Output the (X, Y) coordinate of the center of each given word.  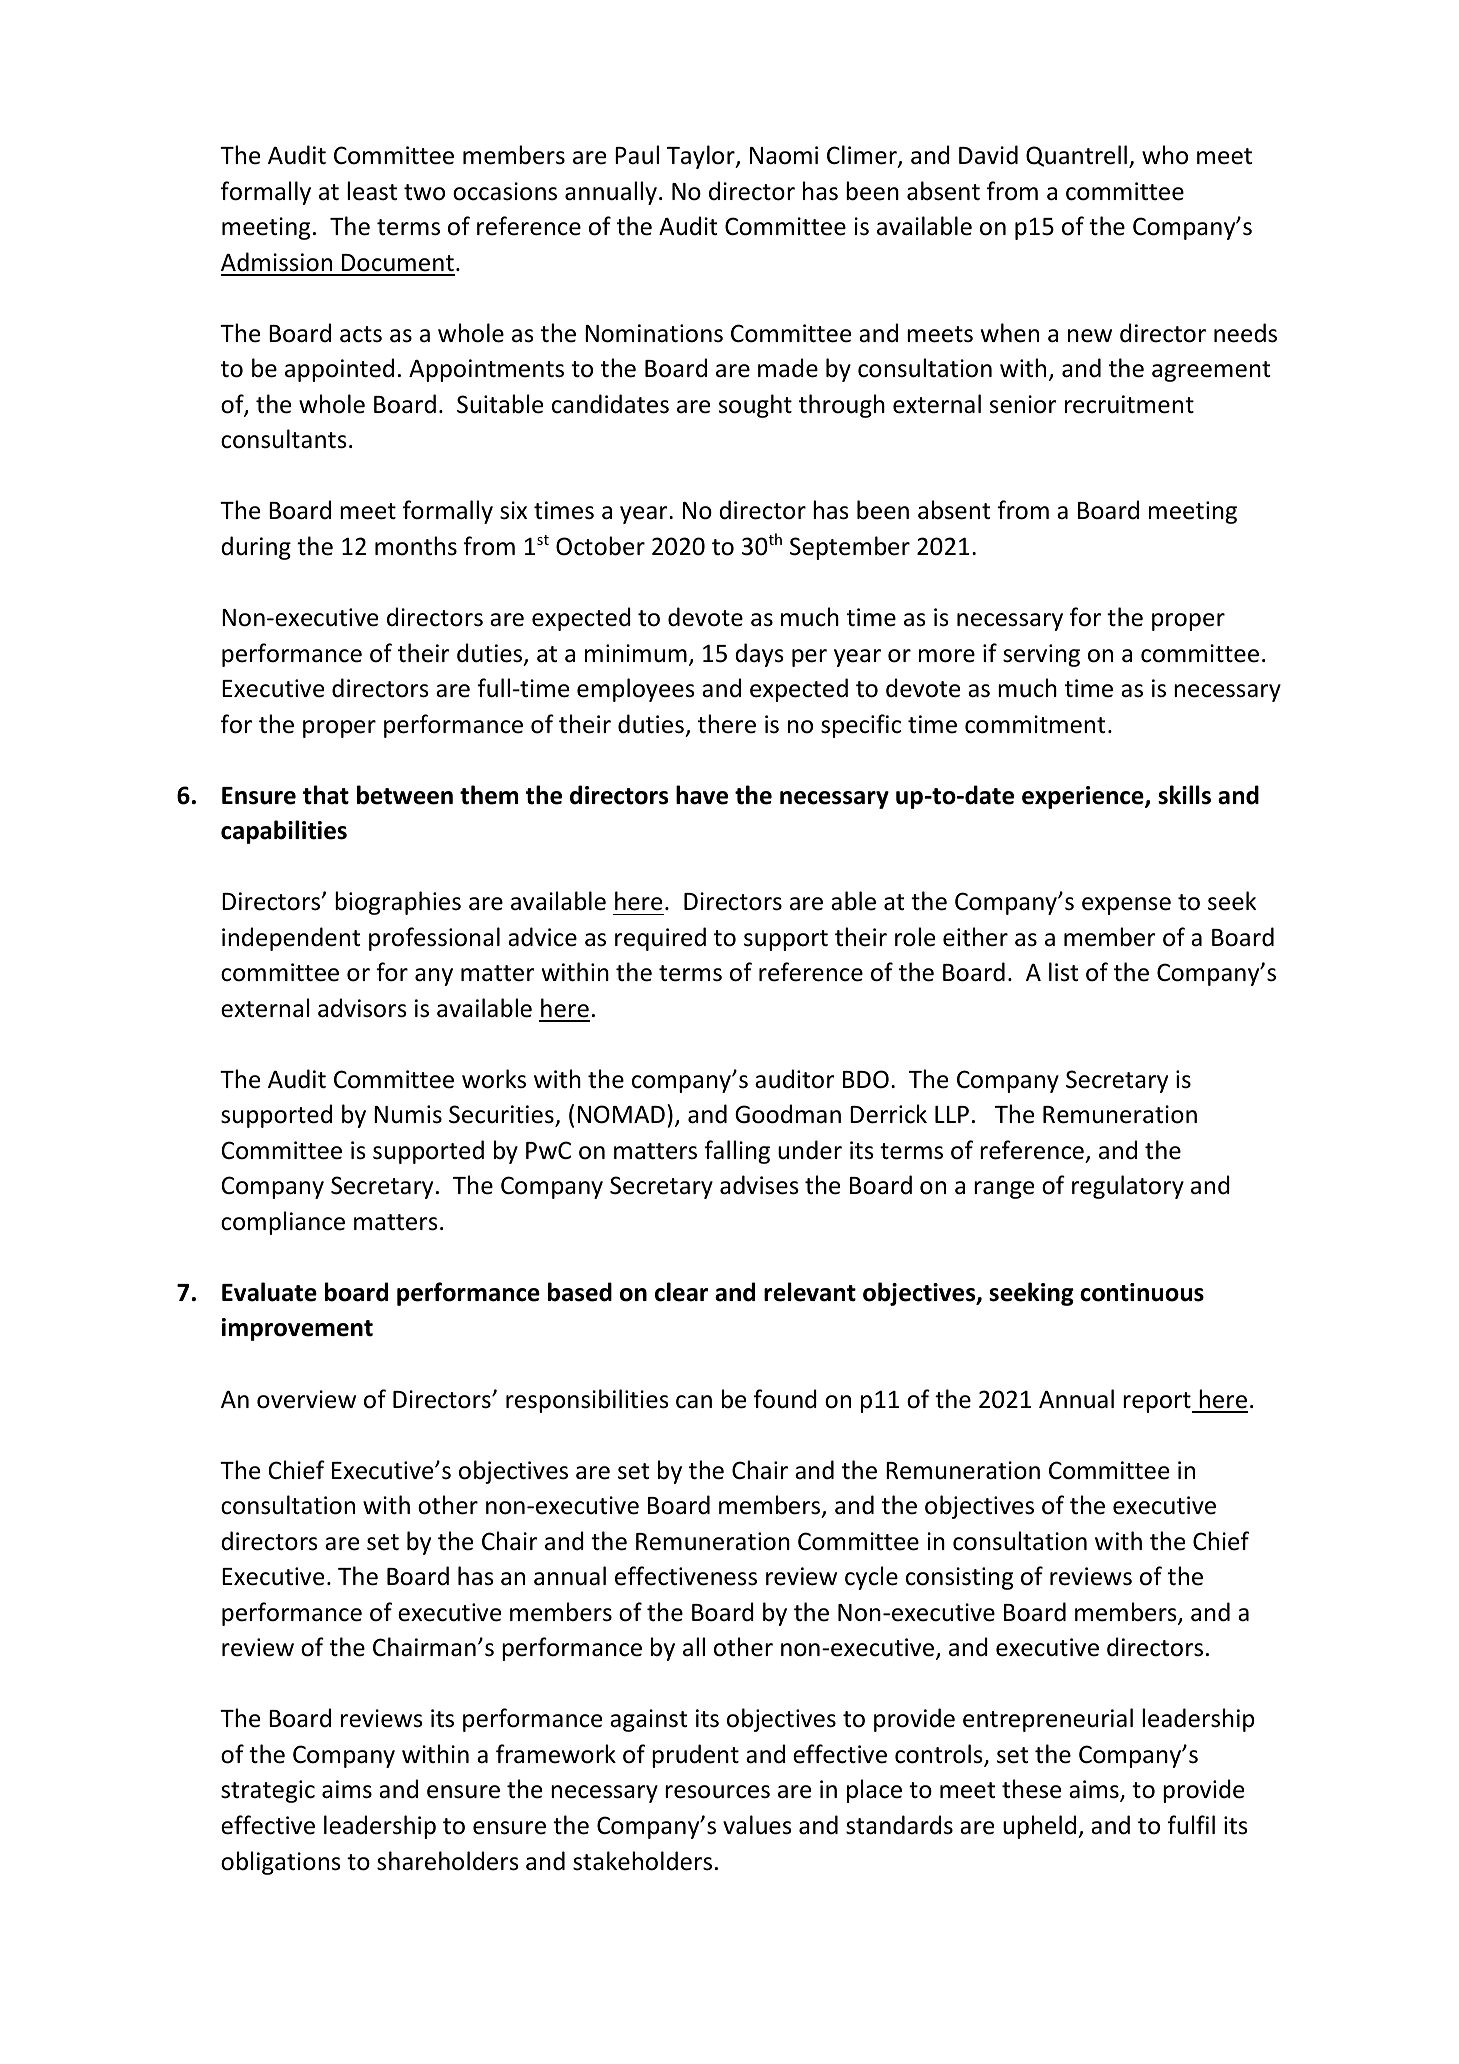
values (757, 1825)
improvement (297, 1329)
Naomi (784, 155)
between (405, 795)
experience (1084, 797)
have (702, 795)
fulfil (1191, 1825)
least (372, 191)
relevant (810, 1292)
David (988, 155)
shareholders (448, 1861)
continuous (1142, 1292)
